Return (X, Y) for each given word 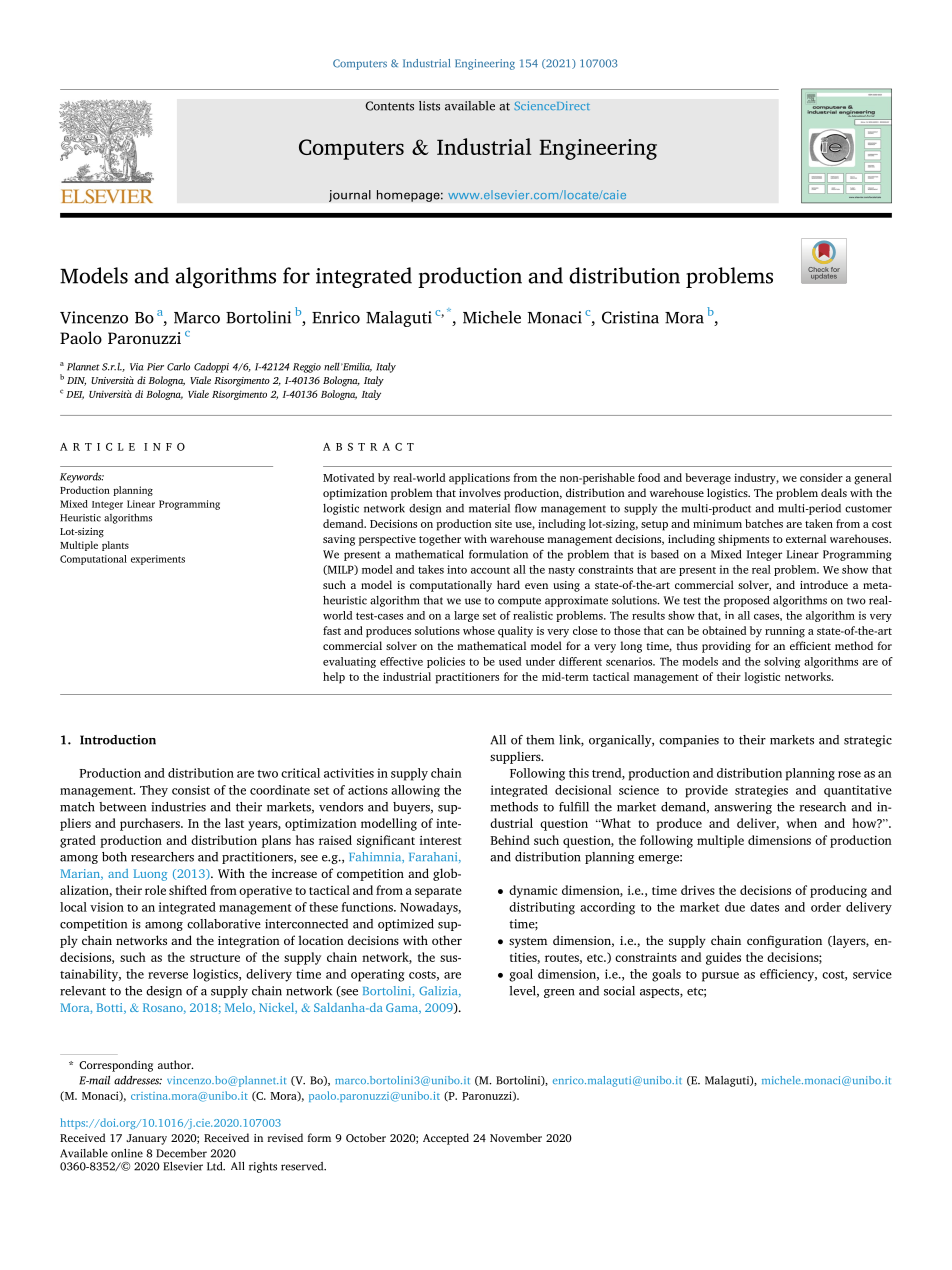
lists (429, 106)
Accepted (446, 1139)
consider (821, 477)
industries (178, 807)
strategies (761, 791)
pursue (720, 977)
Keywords (82, 477)
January (146, 1139)
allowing (415, 791)
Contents (389, 106)
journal (350, 196)
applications (479, 479)
